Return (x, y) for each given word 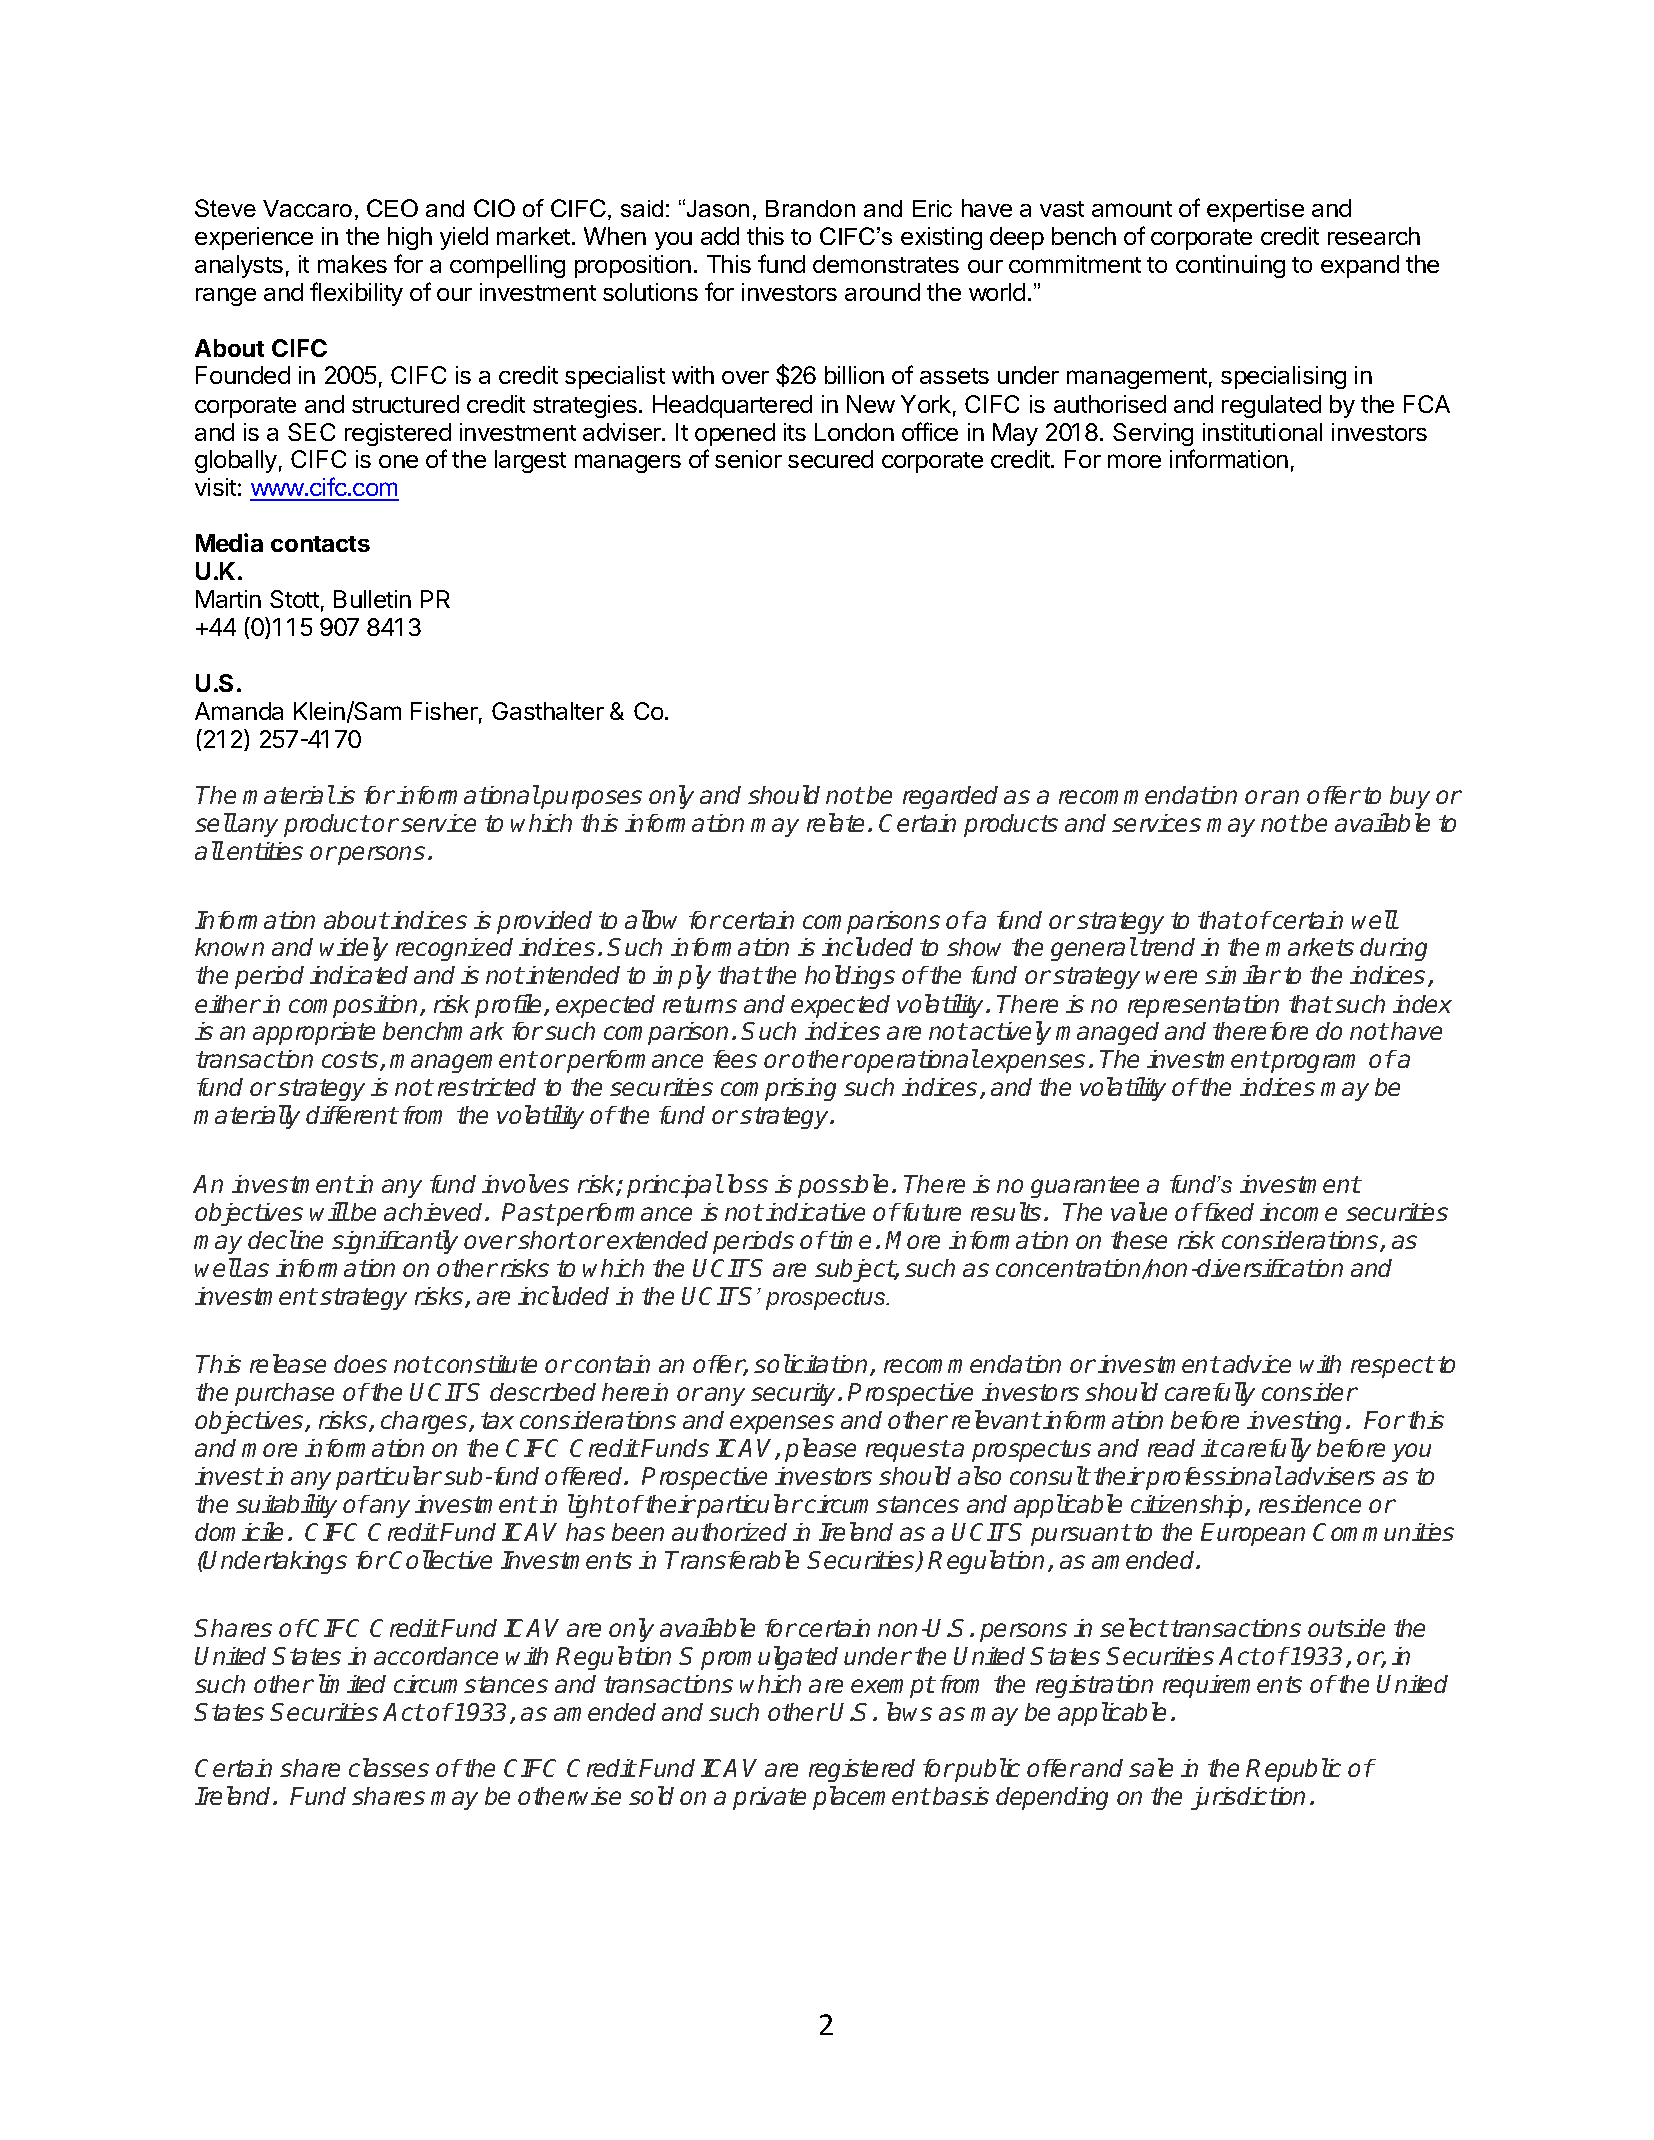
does (360, 1364)
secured (830, 459)
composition (355, 1006)
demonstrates (886, 264)
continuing (1230, 266)
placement (871, 1798)
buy (1410, 797)
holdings (850, 977)
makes (352, 264)
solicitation (812, 1365)
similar (1243, 974)
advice (1257, 1364)
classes (389, 1767)
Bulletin (372, 599)
